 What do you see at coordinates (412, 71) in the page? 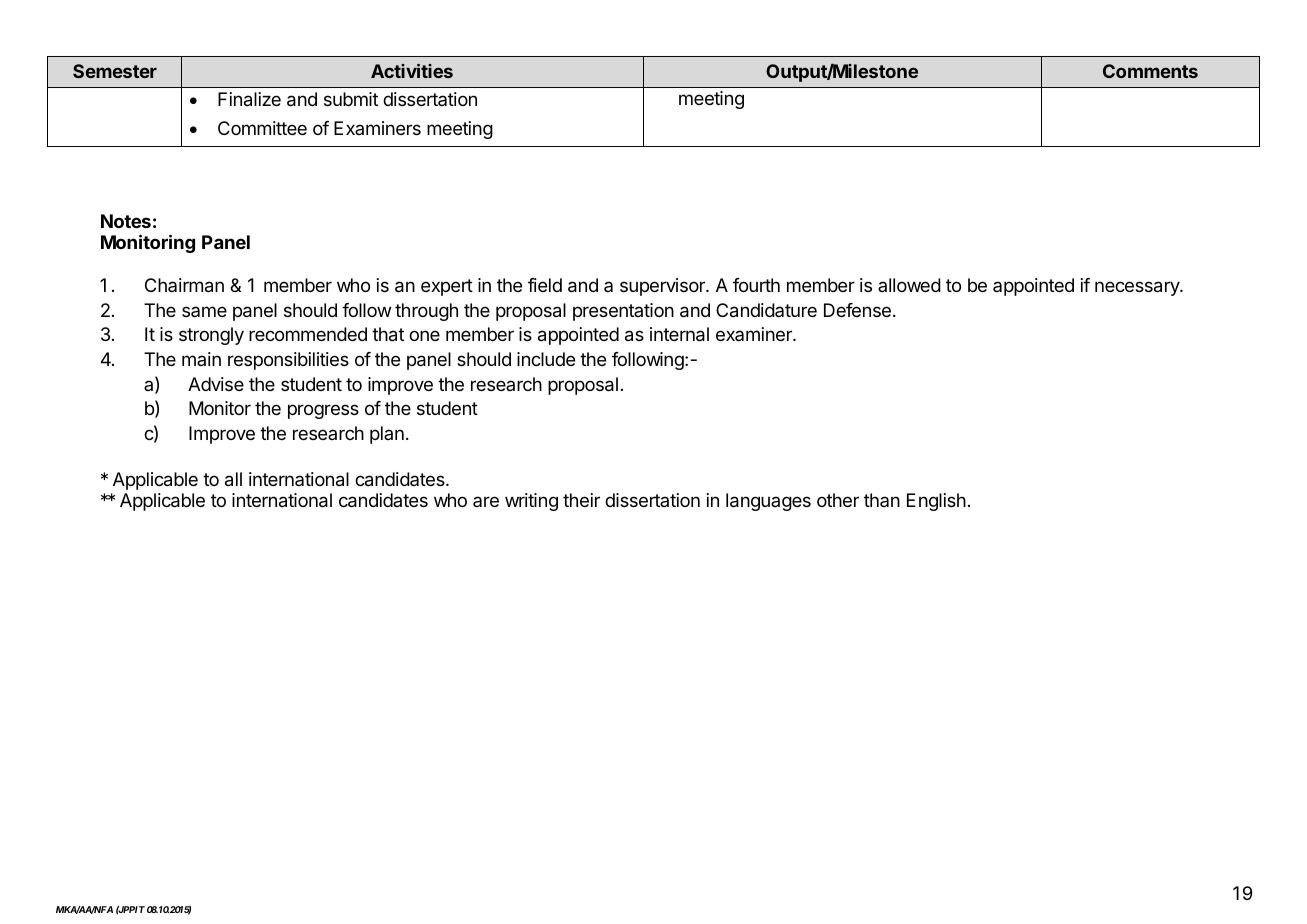
I see `Activities` at bounding box center [412, 71].
